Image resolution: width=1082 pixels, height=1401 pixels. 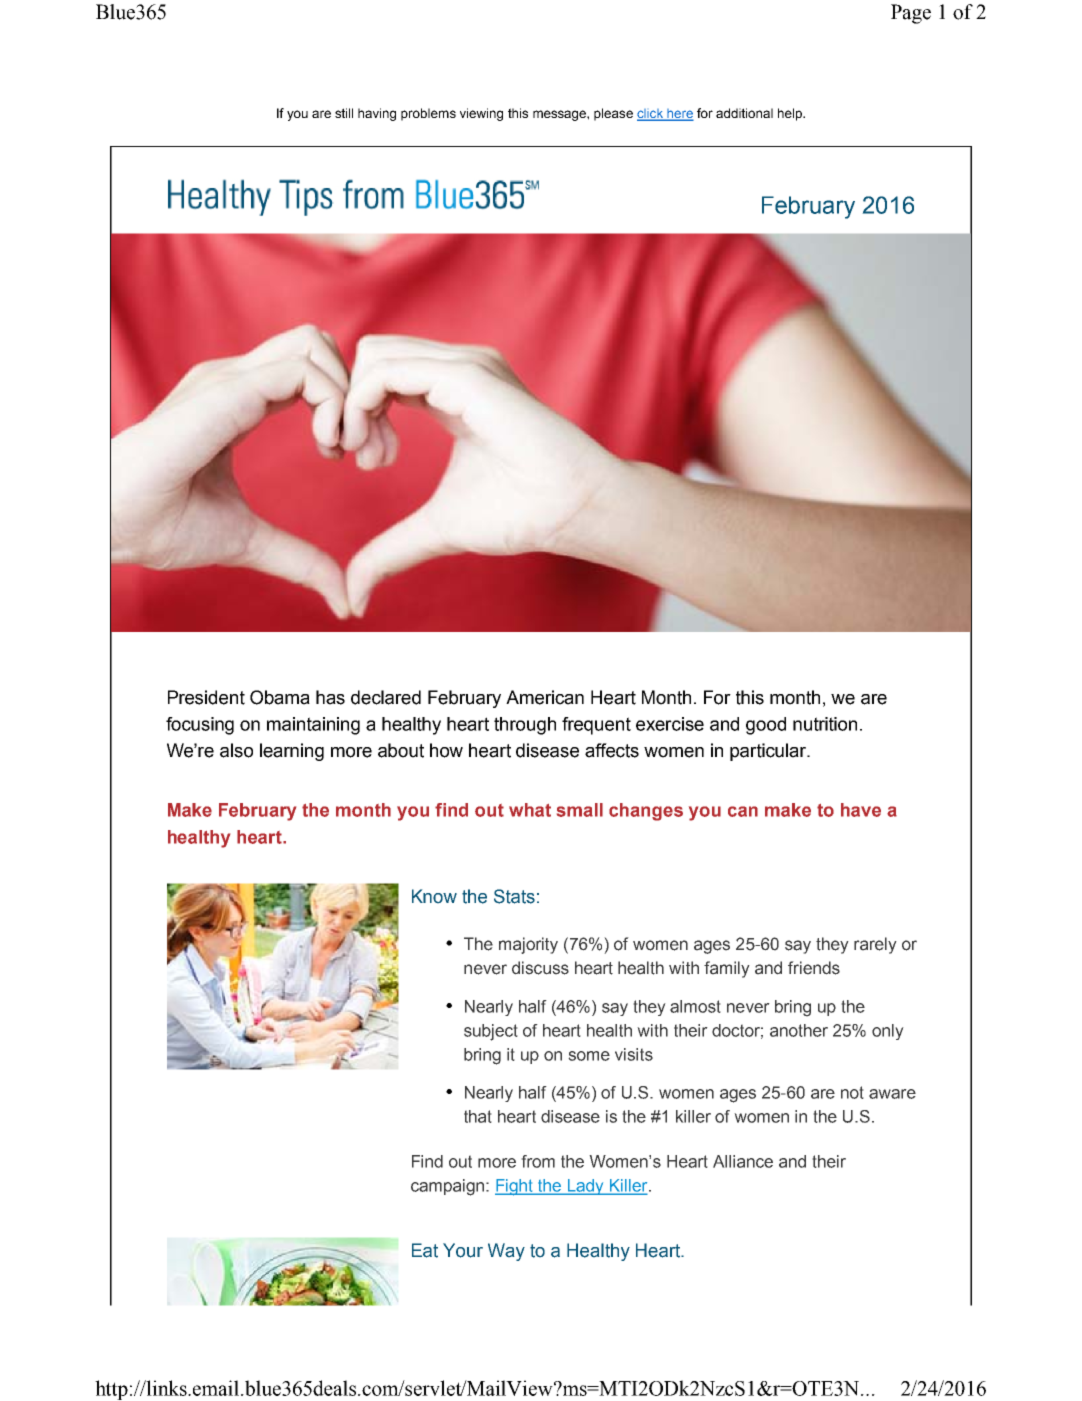 I want to click on Eat, so click(x=425, y=1250).
